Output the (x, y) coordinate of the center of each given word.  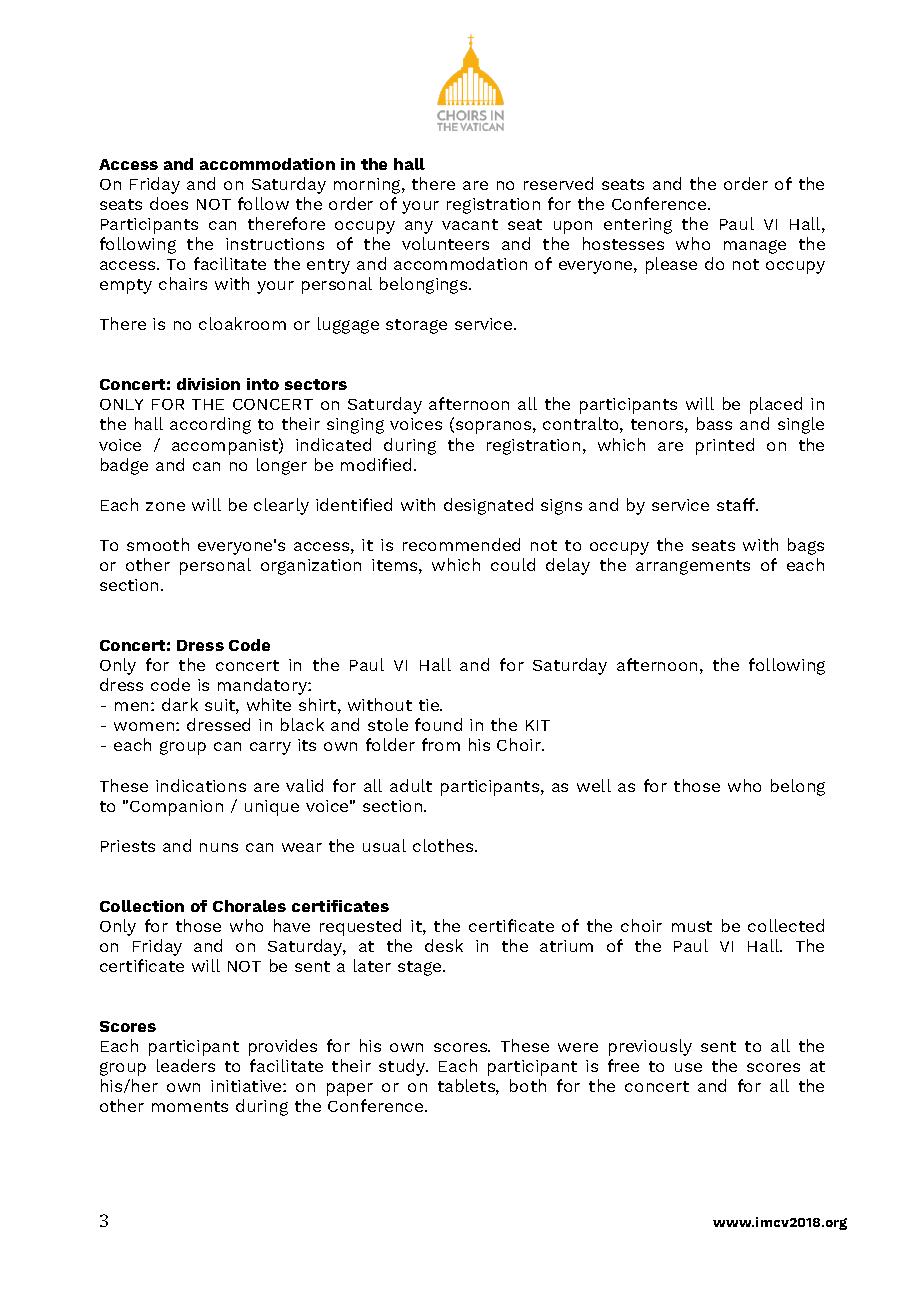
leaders (186, 1065)
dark (180, 704)
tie (430, 705)
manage (755, 247)
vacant (470, 224)
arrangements (693, 567)
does (169, 203)
